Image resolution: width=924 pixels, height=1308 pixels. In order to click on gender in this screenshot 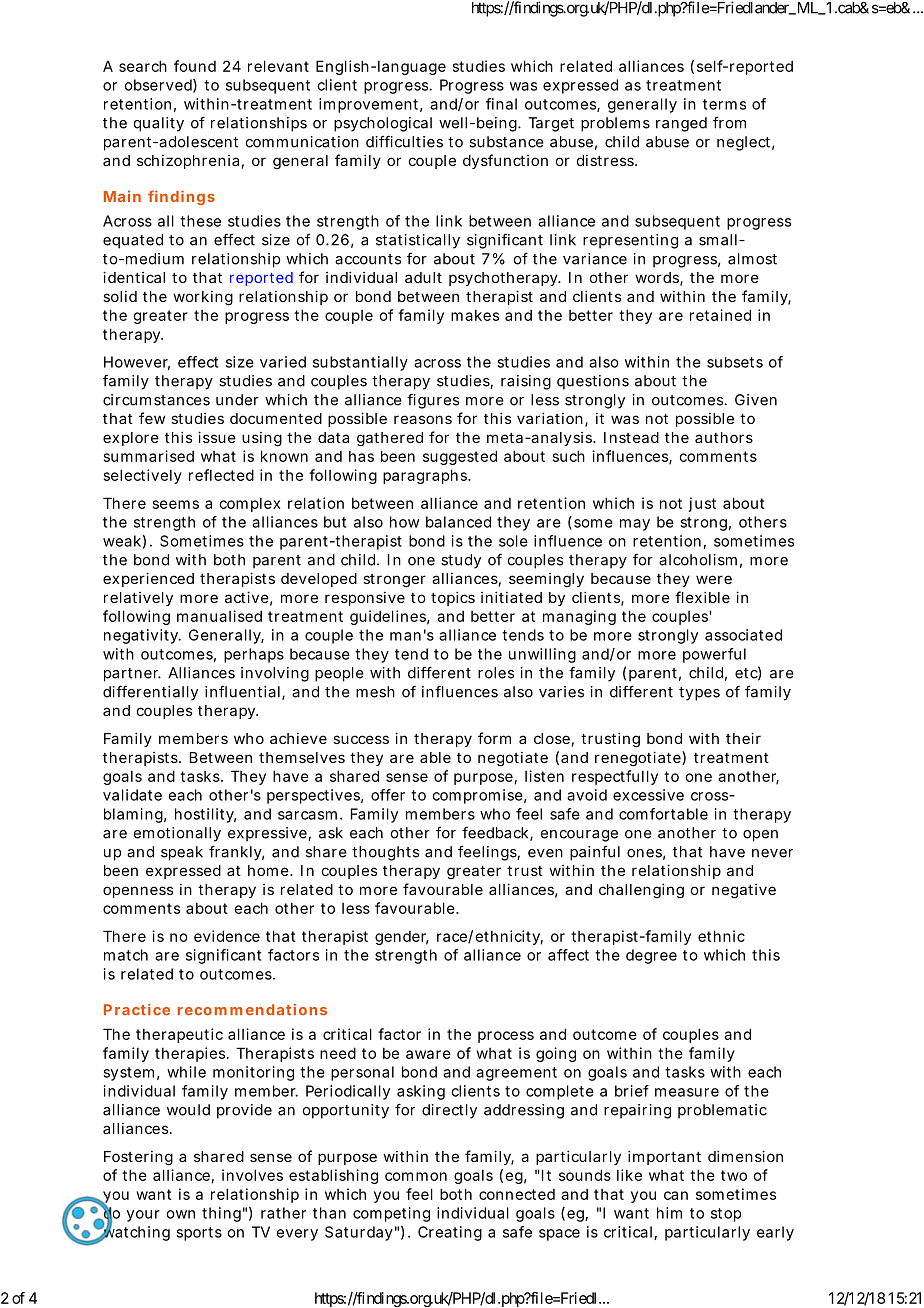, I will do `click(402, 938)`.
